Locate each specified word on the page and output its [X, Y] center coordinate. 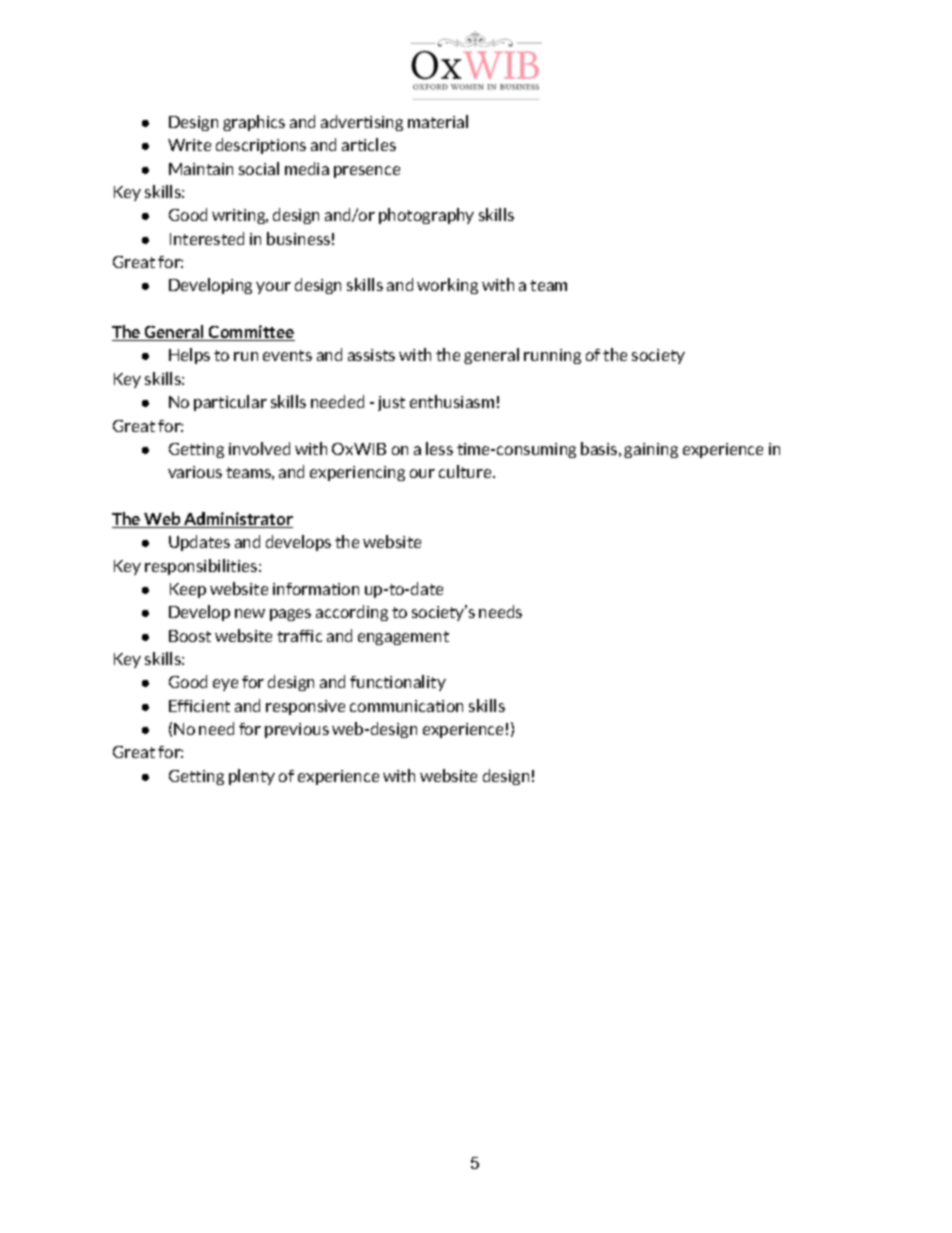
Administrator [237, 520]
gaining [651, 450]
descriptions [261, 146]
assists [371, 355]
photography [426, 216]
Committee [251, 333]
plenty [252, 777]
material [438, 121]
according [352, 613]
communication [406, 706]
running [552, 356]
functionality [398, 683]
